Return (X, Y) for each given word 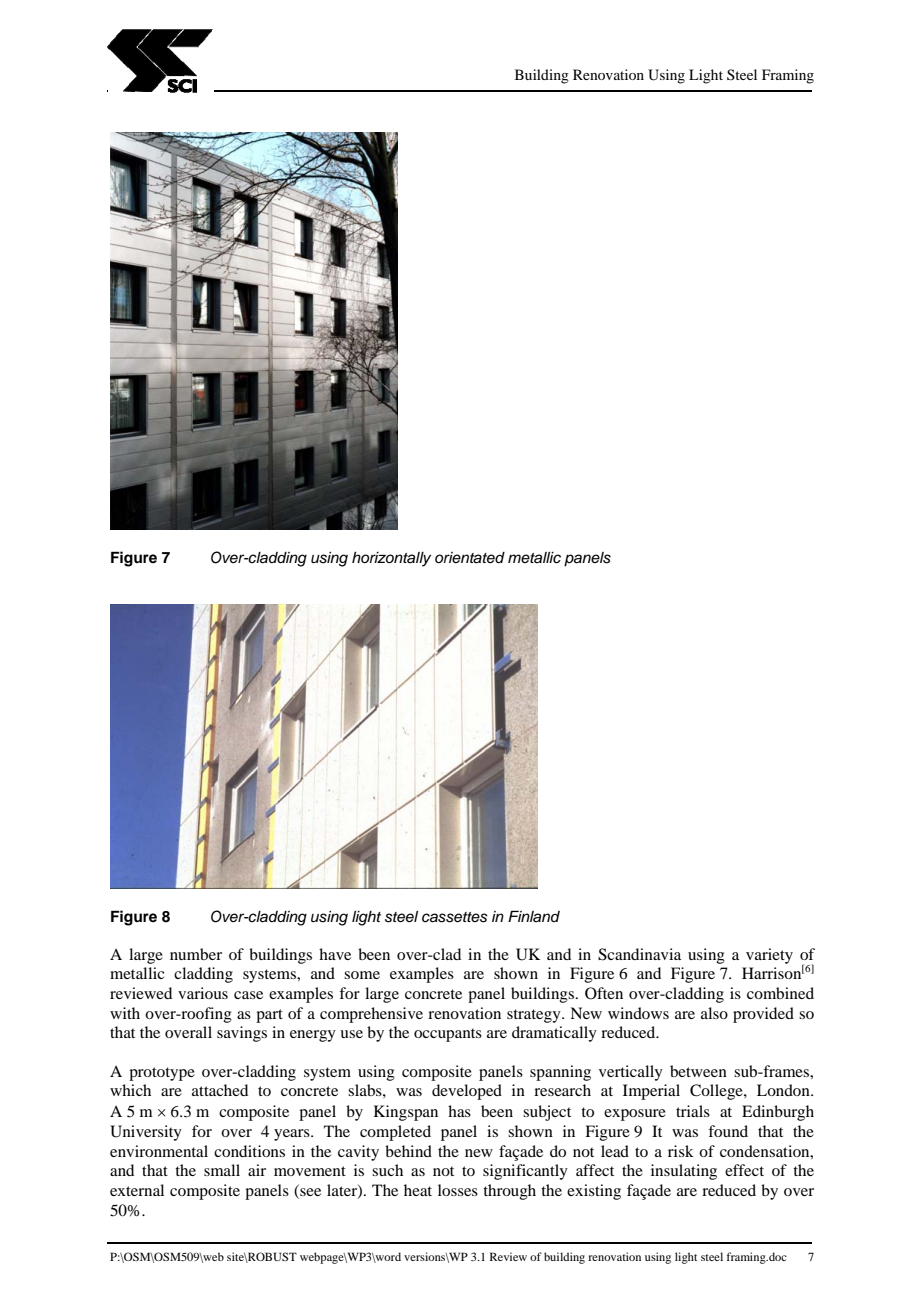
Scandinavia (639, 954)
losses (458, 1190)
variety (769, 956)
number (196, 954)
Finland (534, 916)
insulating (684, 1172)
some (362, 975)
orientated (470, 558)
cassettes (455, 917)
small (222, 1170)
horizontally (391, 559)
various (203, 993)
